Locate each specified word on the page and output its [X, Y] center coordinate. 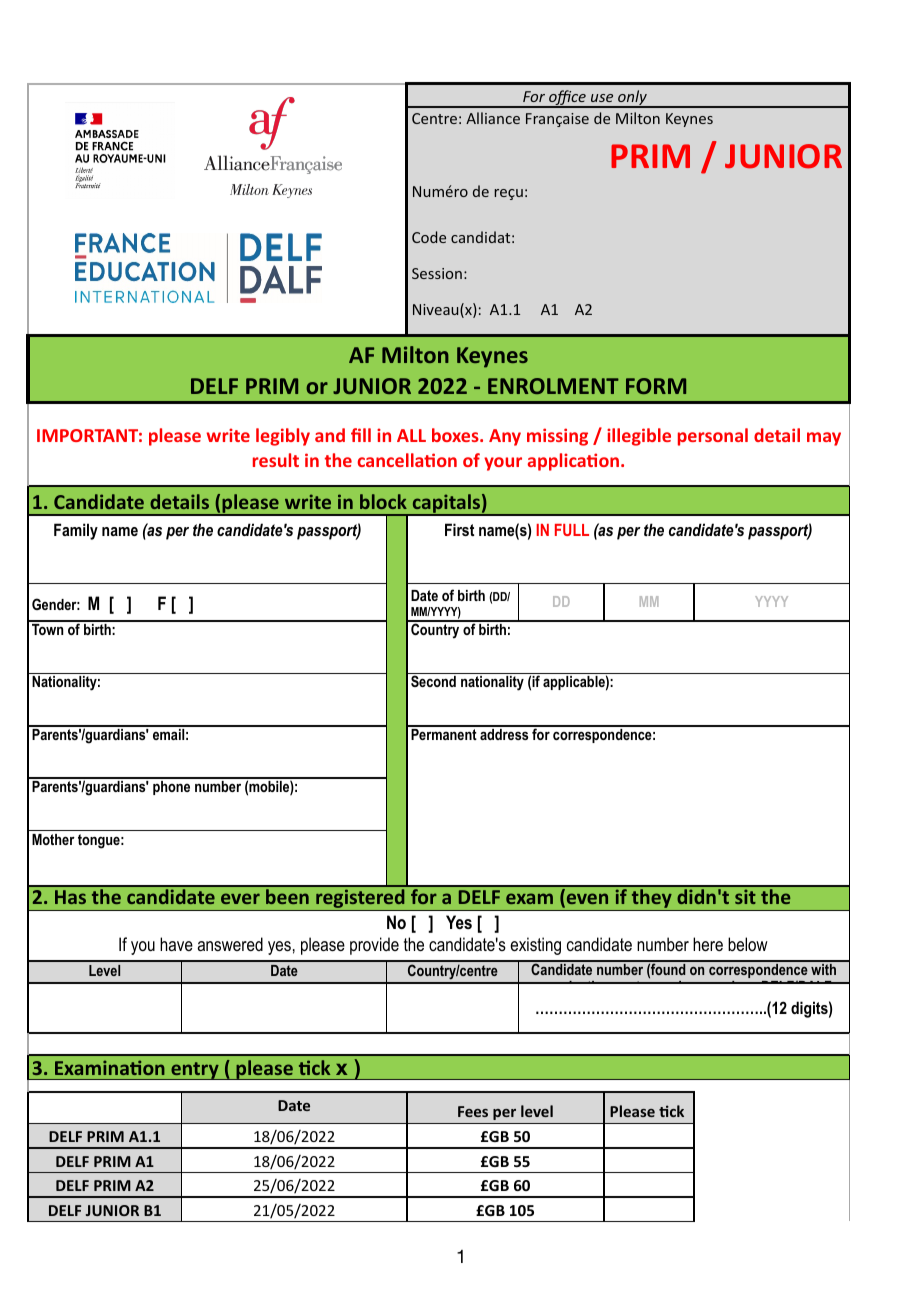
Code [429, 237]
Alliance [493, 118]
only [632, 99]
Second [433, 681]
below [748, 944]
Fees [473, 1111]
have [176, 944]
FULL [572, 530]
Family [76, 531]
